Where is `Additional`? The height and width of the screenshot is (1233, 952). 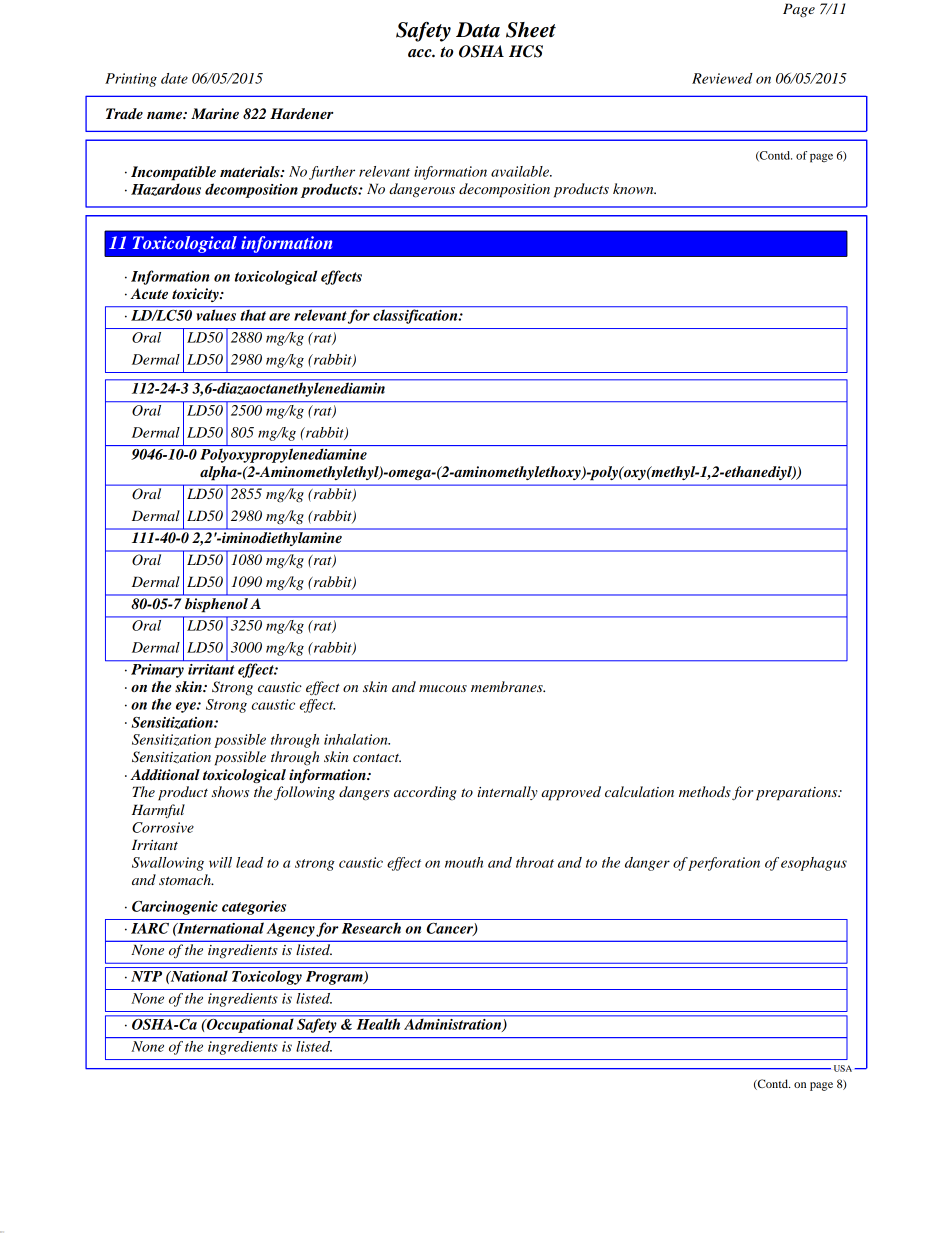 Additional is located at coordinates (165, 774).
